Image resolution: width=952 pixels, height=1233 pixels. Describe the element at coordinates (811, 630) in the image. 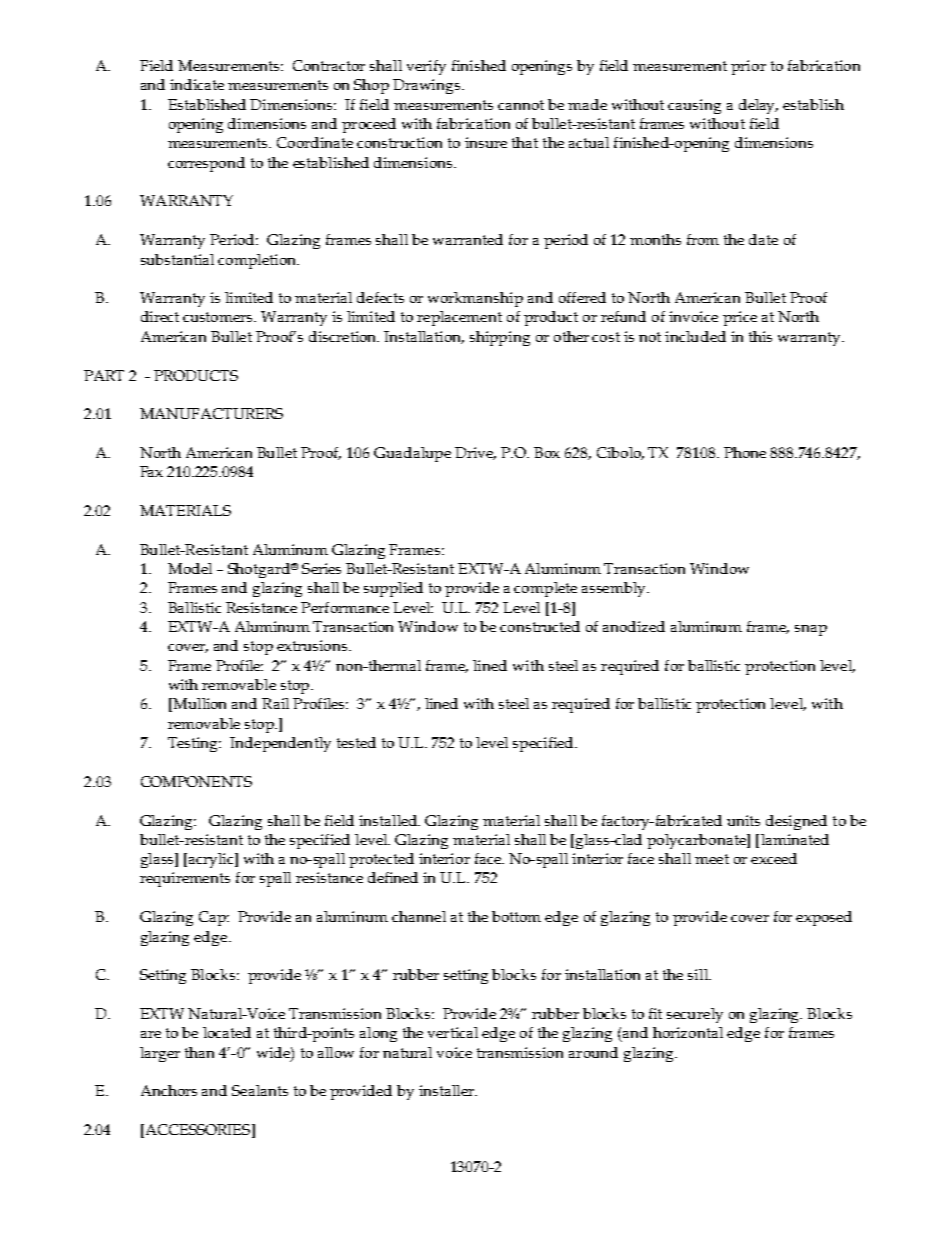

I see `snap` at that location.
